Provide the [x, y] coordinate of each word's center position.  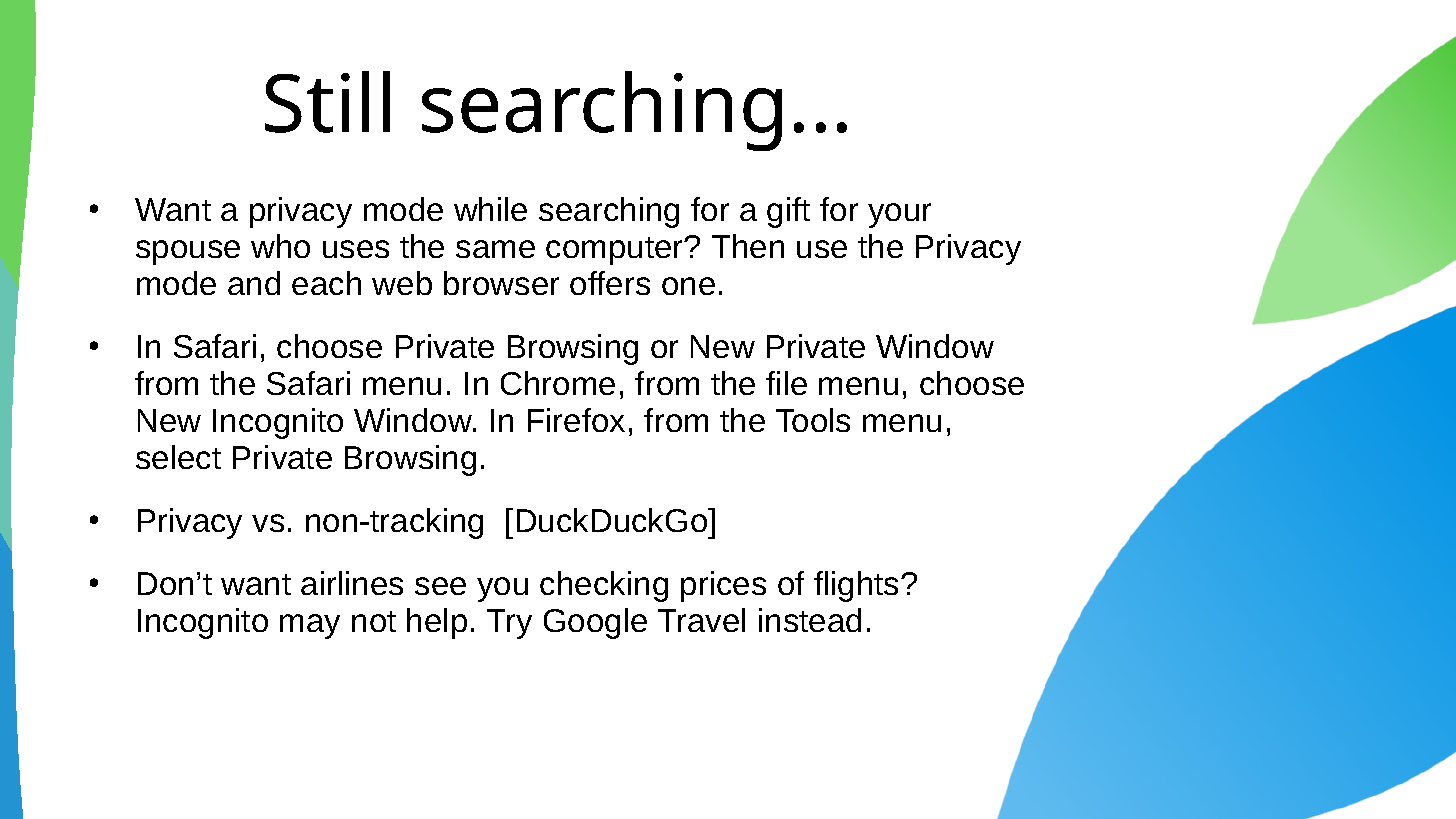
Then [748, 246]
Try [509, 624]
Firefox [576, 420]
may [310, 626]
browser [501, 283]
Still [327, 102]
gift [788, 212]
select [178, 457]
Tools [813, 420]
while [490, 209]
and [254, 283]
